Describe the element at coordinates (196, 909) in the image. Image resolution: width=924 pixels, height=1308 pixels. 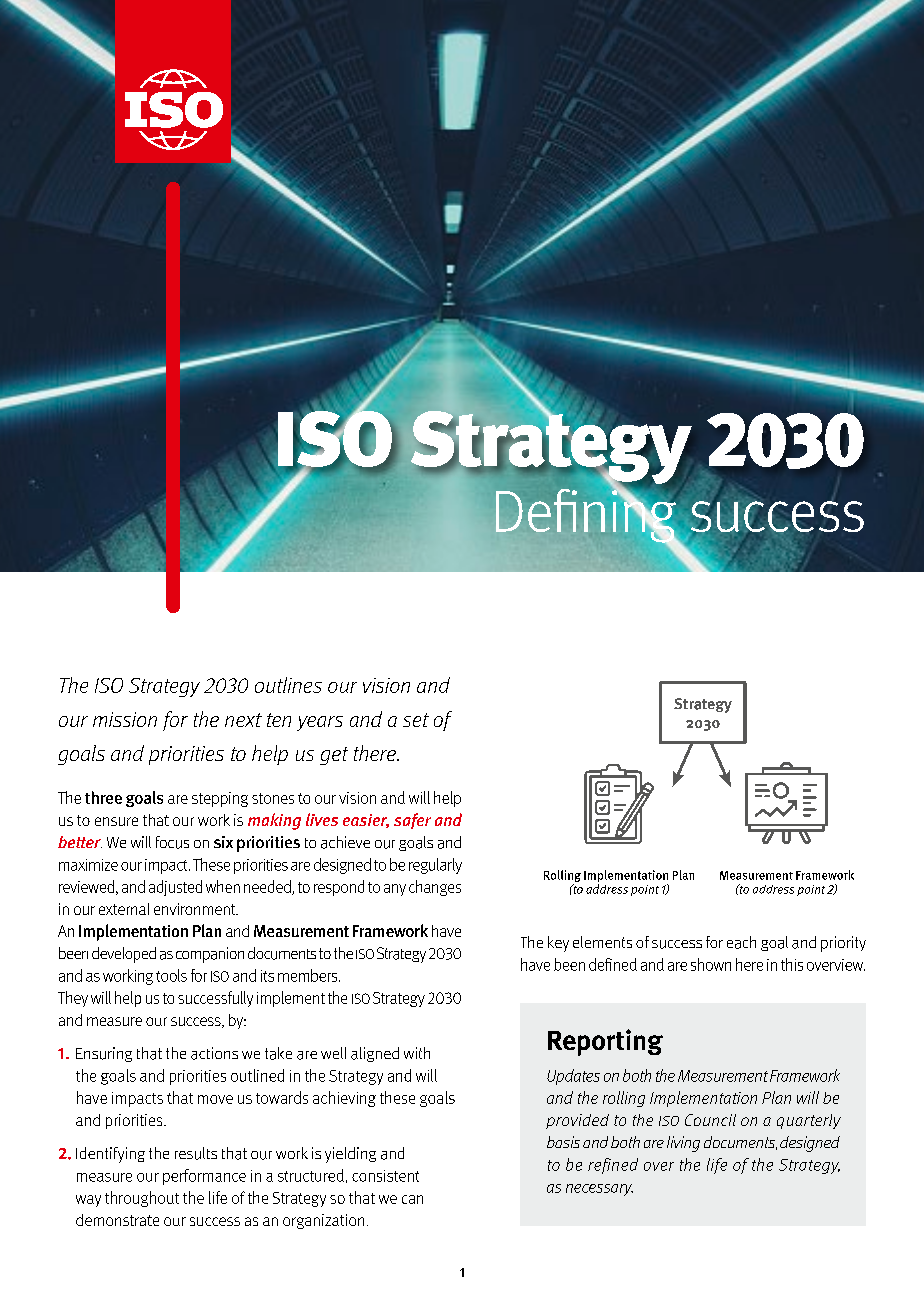
I see `environment` at that location.
